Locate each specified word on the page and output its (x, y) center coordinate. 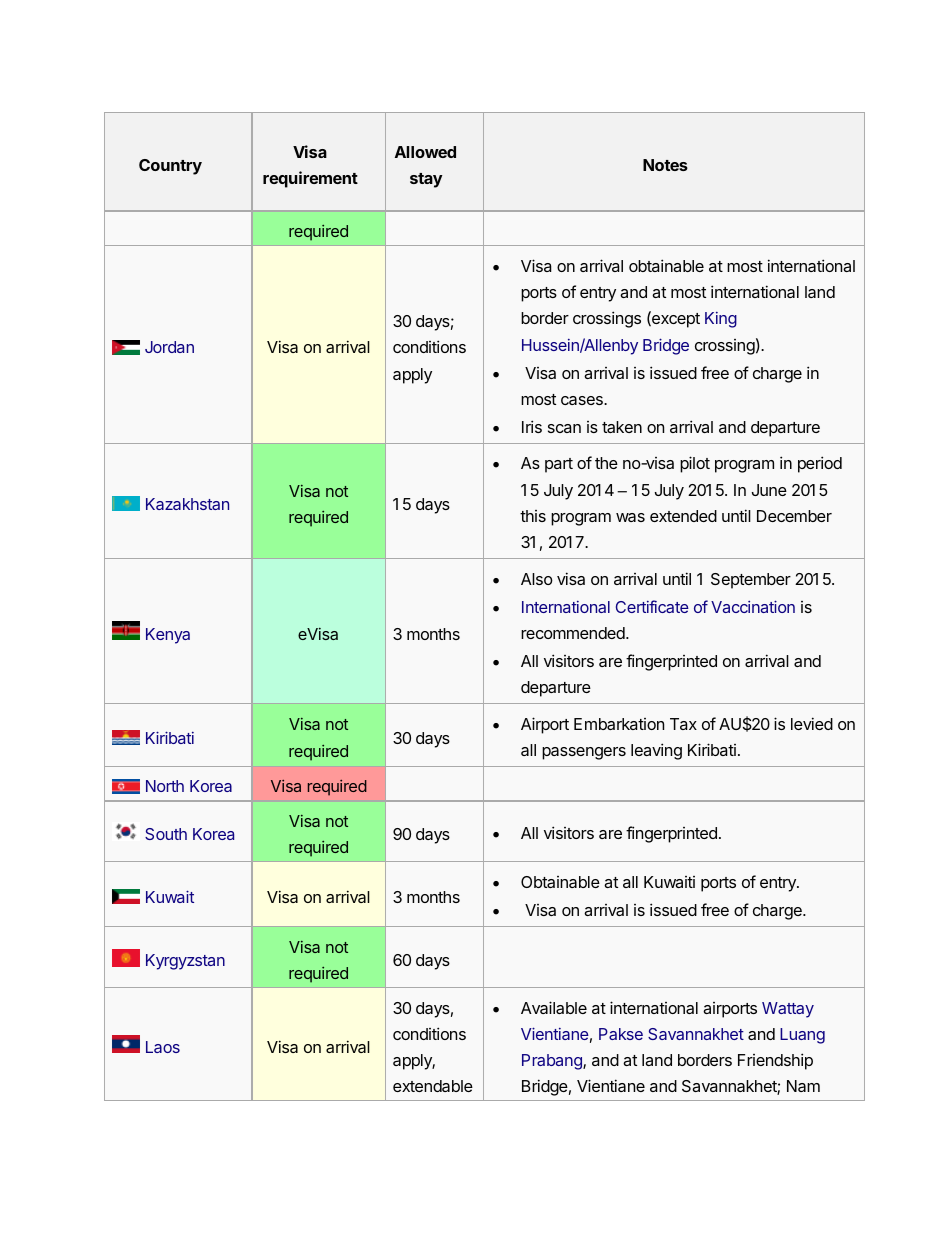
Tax (683, 724)
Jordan (169, 347)
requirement (310, 179)
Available (554, 1007)
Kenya (168, 636)
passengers (584, 753)
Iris (532, 426)
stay (426, 180)
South (166, 834)
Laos (163, 1047)
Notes (665, 165)
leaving (656, 751)
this (533, 516)
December (794, 516)
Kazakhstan (187, 504)
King (721, 320)
